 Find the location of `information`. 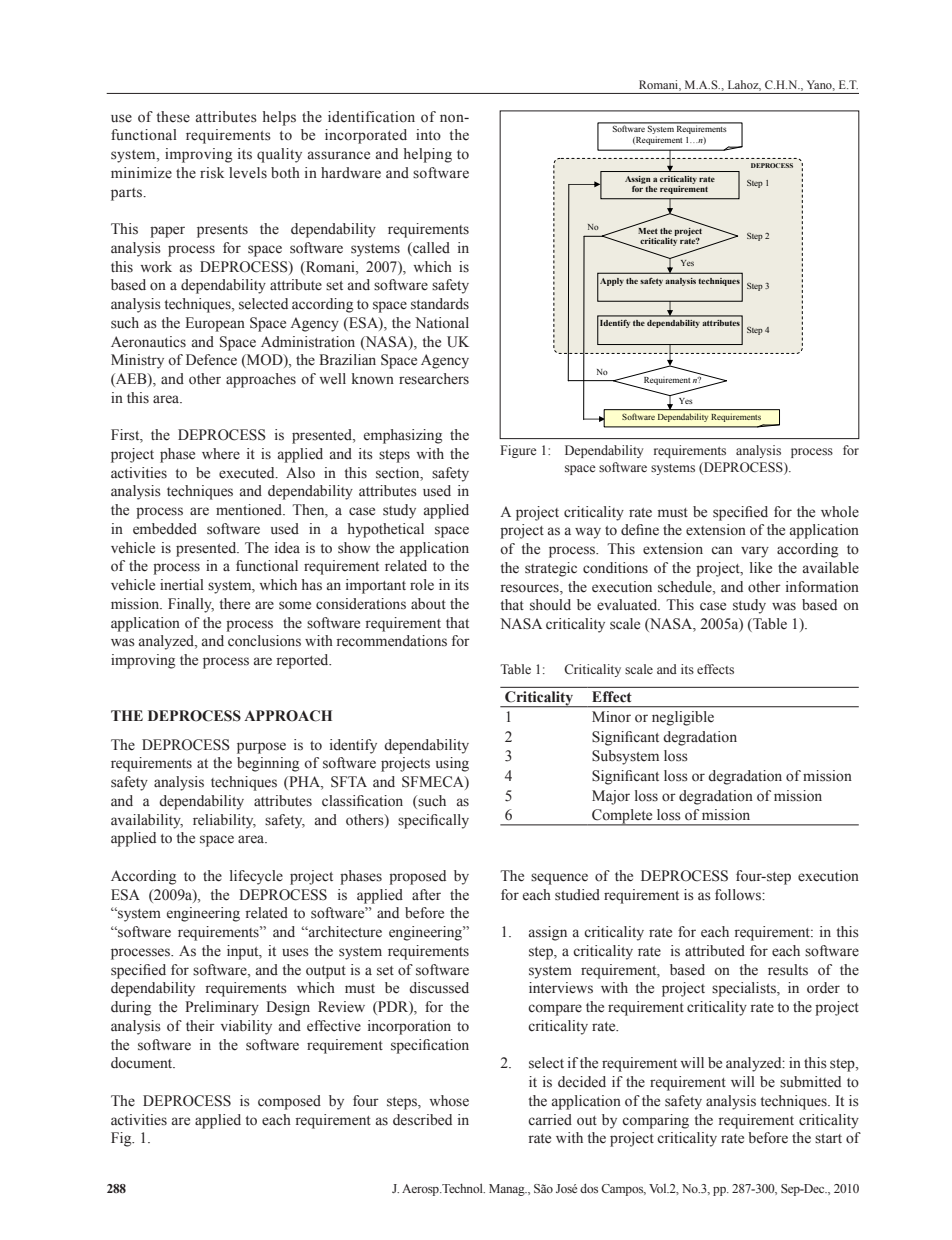

information is located at coordinates (822, 587).
